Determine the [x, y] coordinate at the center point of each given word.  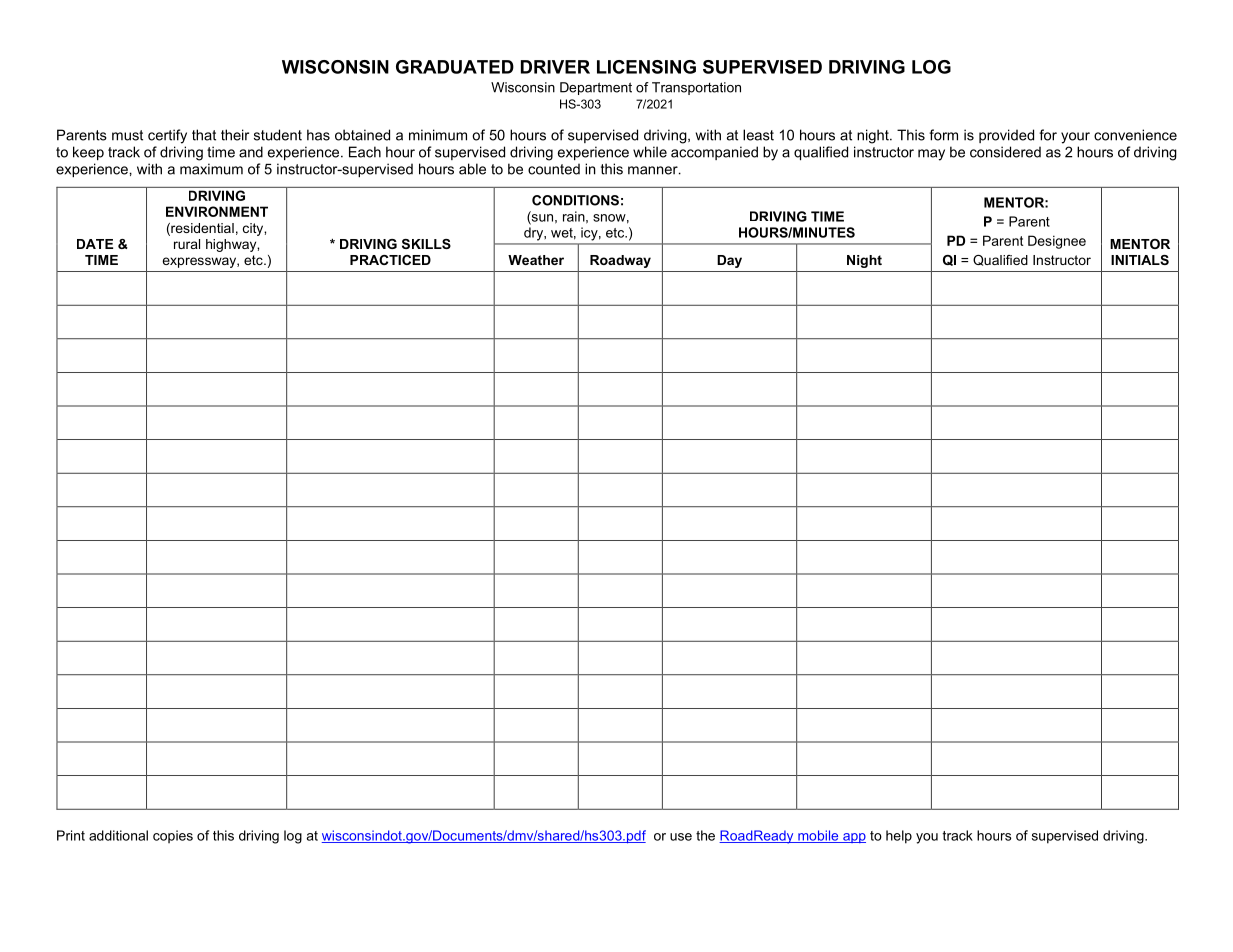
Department [596, 88]
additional [118, 835]
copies [173, 836]
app [853, 838]
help [899, 837]
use [681, 837]
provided [1006, 136]
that [204, 135]
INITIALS [1140, 260]
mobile [818, 836]
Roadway [620, 261]
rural [187, 244]
